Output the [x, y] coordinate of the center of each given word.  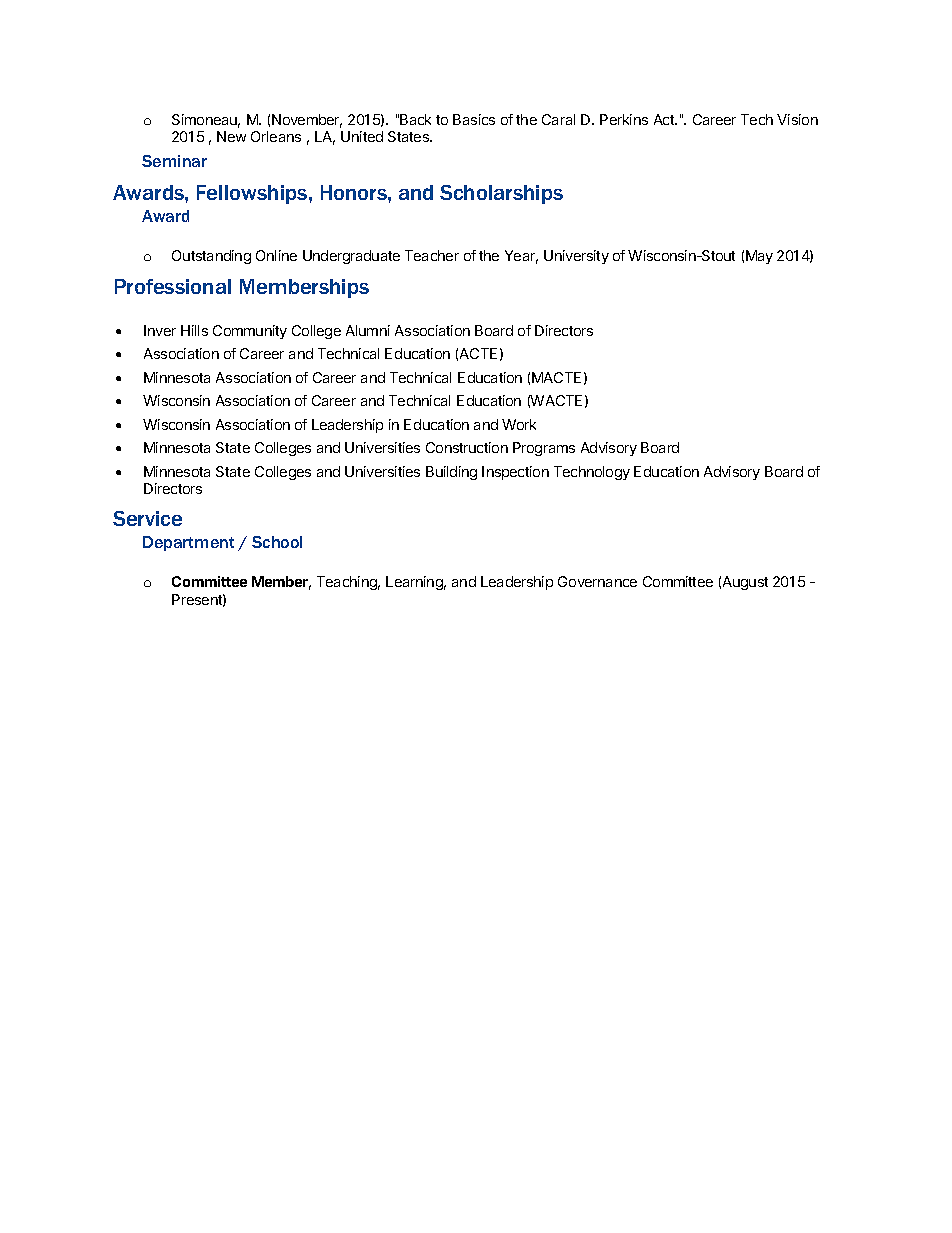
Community [250, 332]
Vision [797, 119]
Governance [597, 581]
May [759, 257]
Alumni [368, 330]
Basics [474, 119]
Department [188, 543]
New [231, 136]
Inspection [515, 473]
